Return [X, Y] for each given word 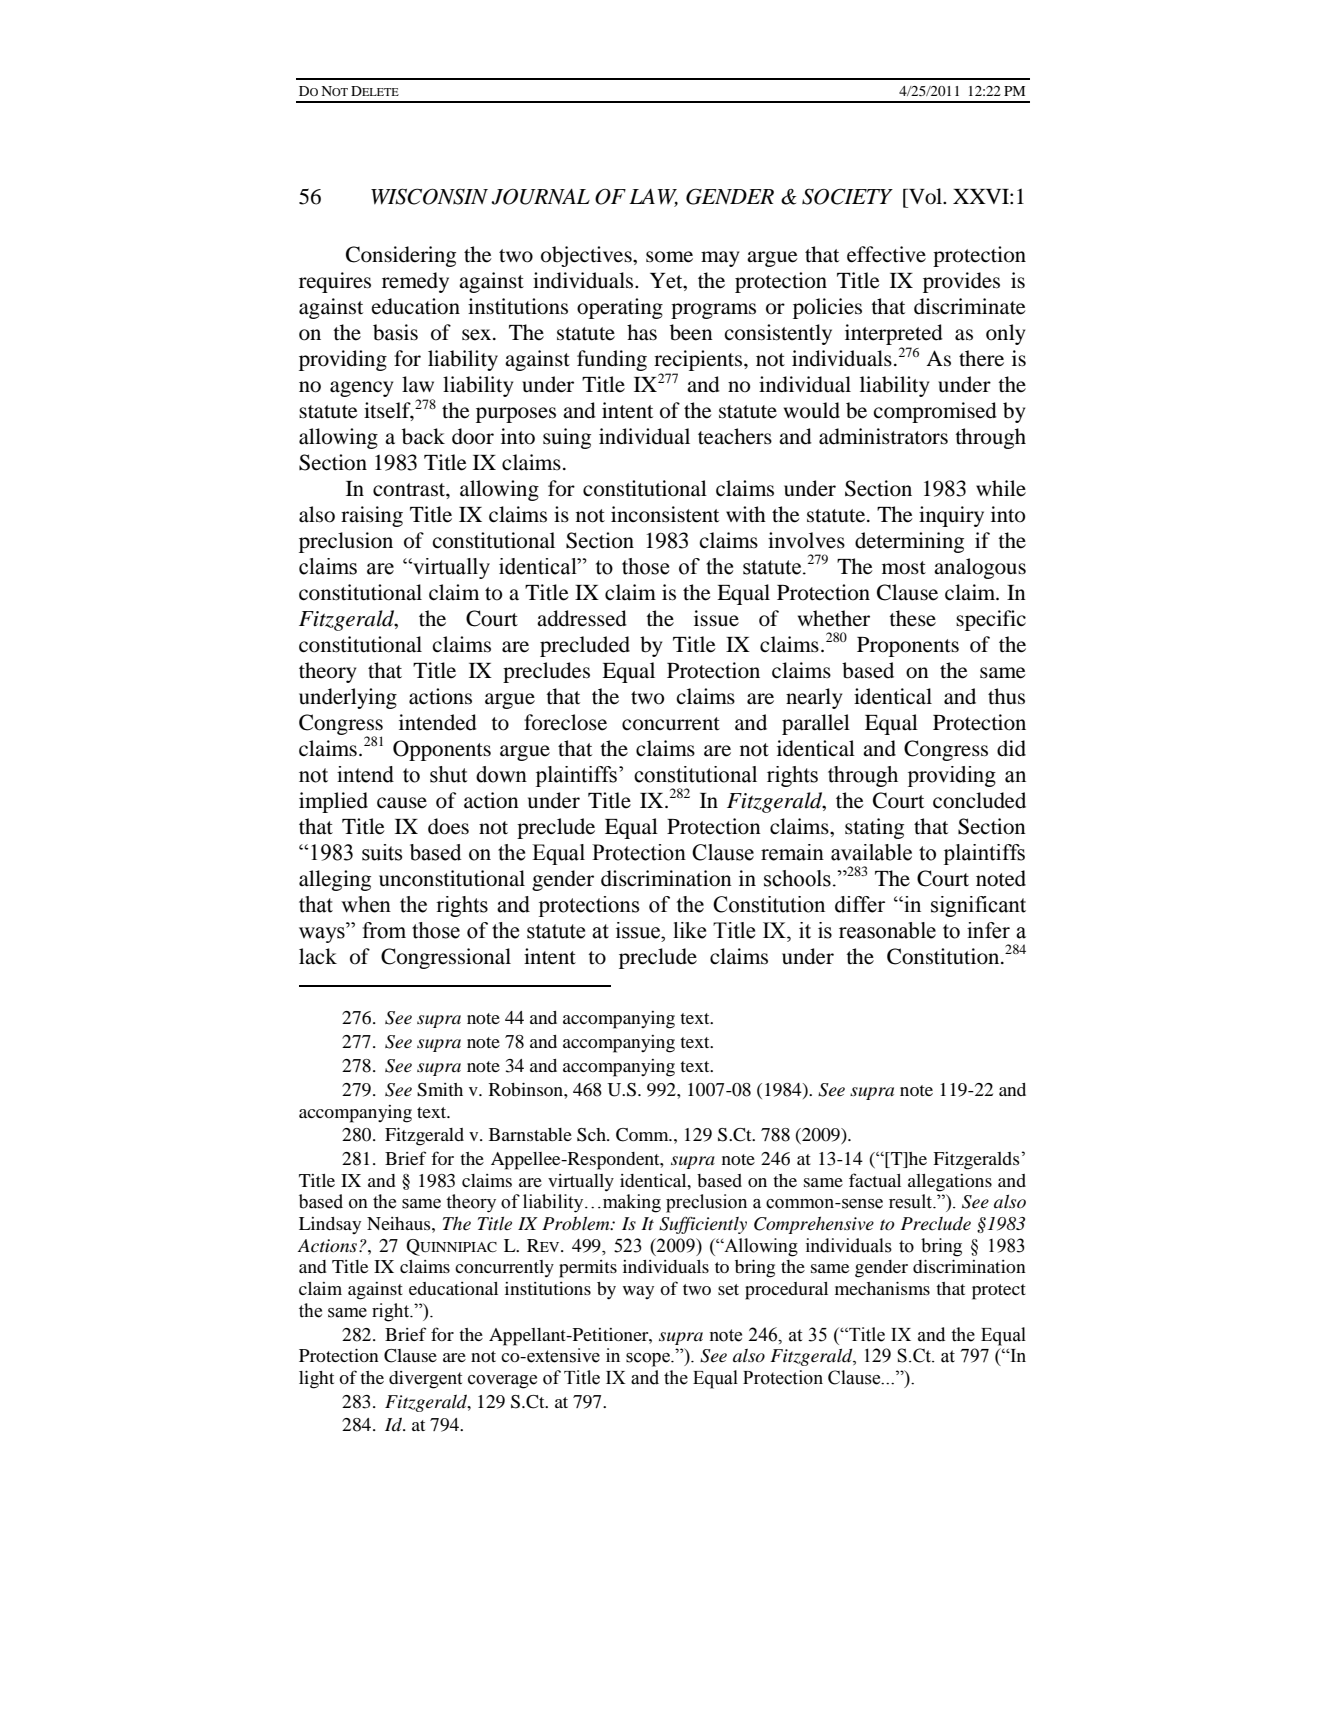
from [384, 930]
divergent [425, 1380]
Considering [401, 256]
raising [372, 516]
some [669, 257]
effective [886, 254]
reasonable [887, 930]
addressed [582, 618]
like [689, 930]
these [912, 618]
